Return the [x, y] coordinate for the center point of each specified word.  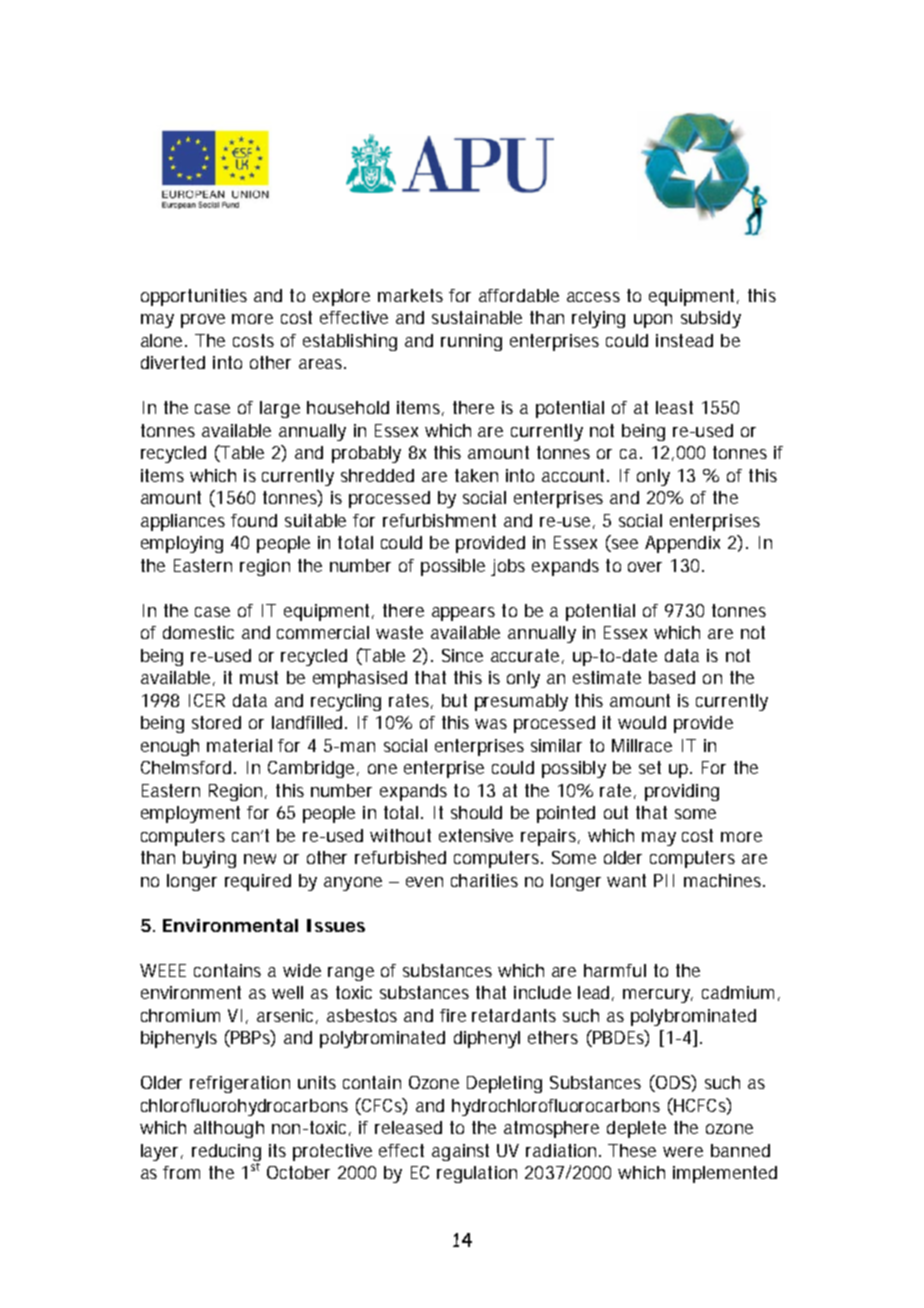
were [683, 1152]
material [239, 745]
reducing [226, 1154]
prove [203, 321]
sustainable [477, 317]
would [642, 722]
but [454, 700]
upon [653, 321]
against [460, 1152]
